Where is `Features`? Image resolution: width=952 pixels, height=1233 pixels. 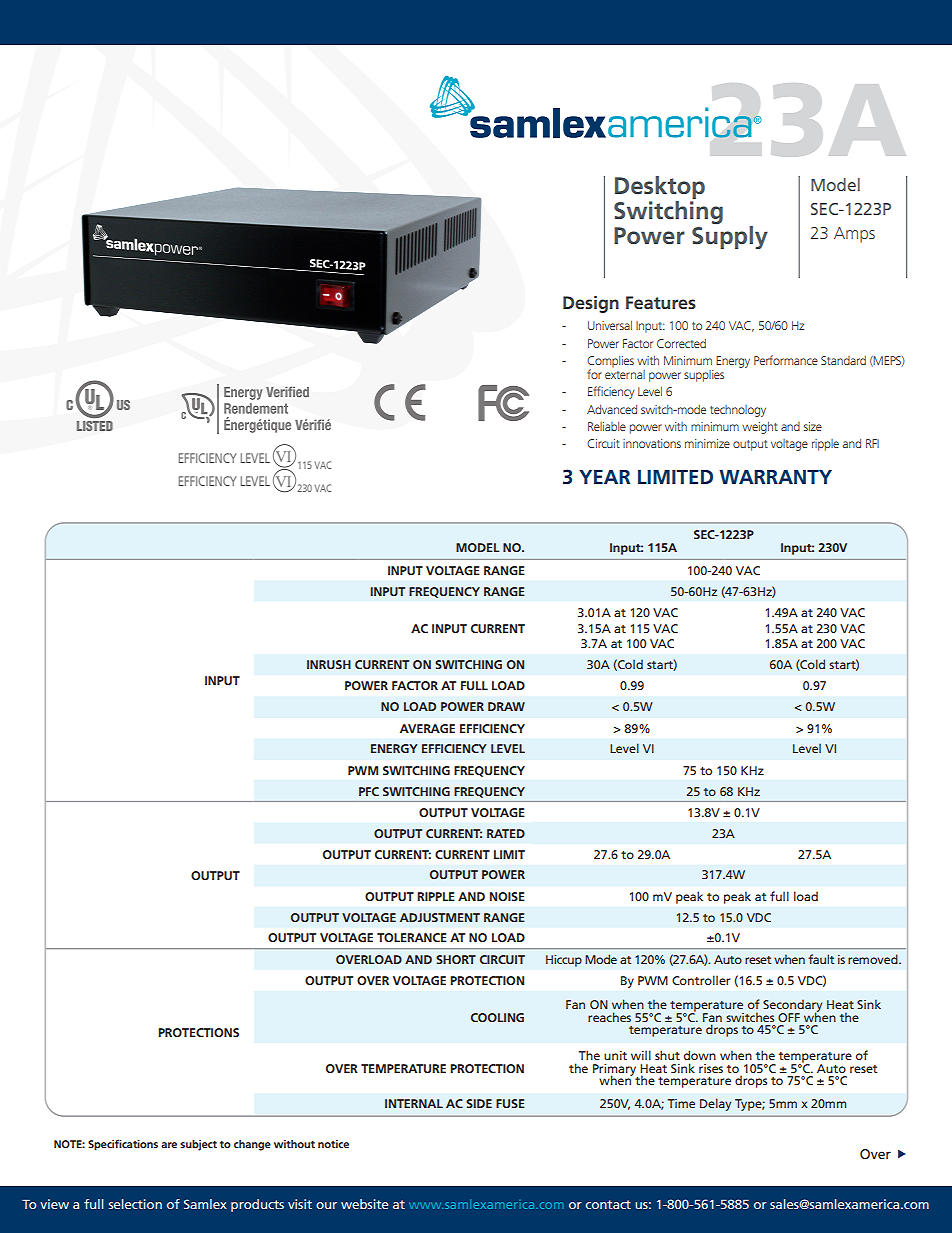
Features is located at coordinates (661, 302).
